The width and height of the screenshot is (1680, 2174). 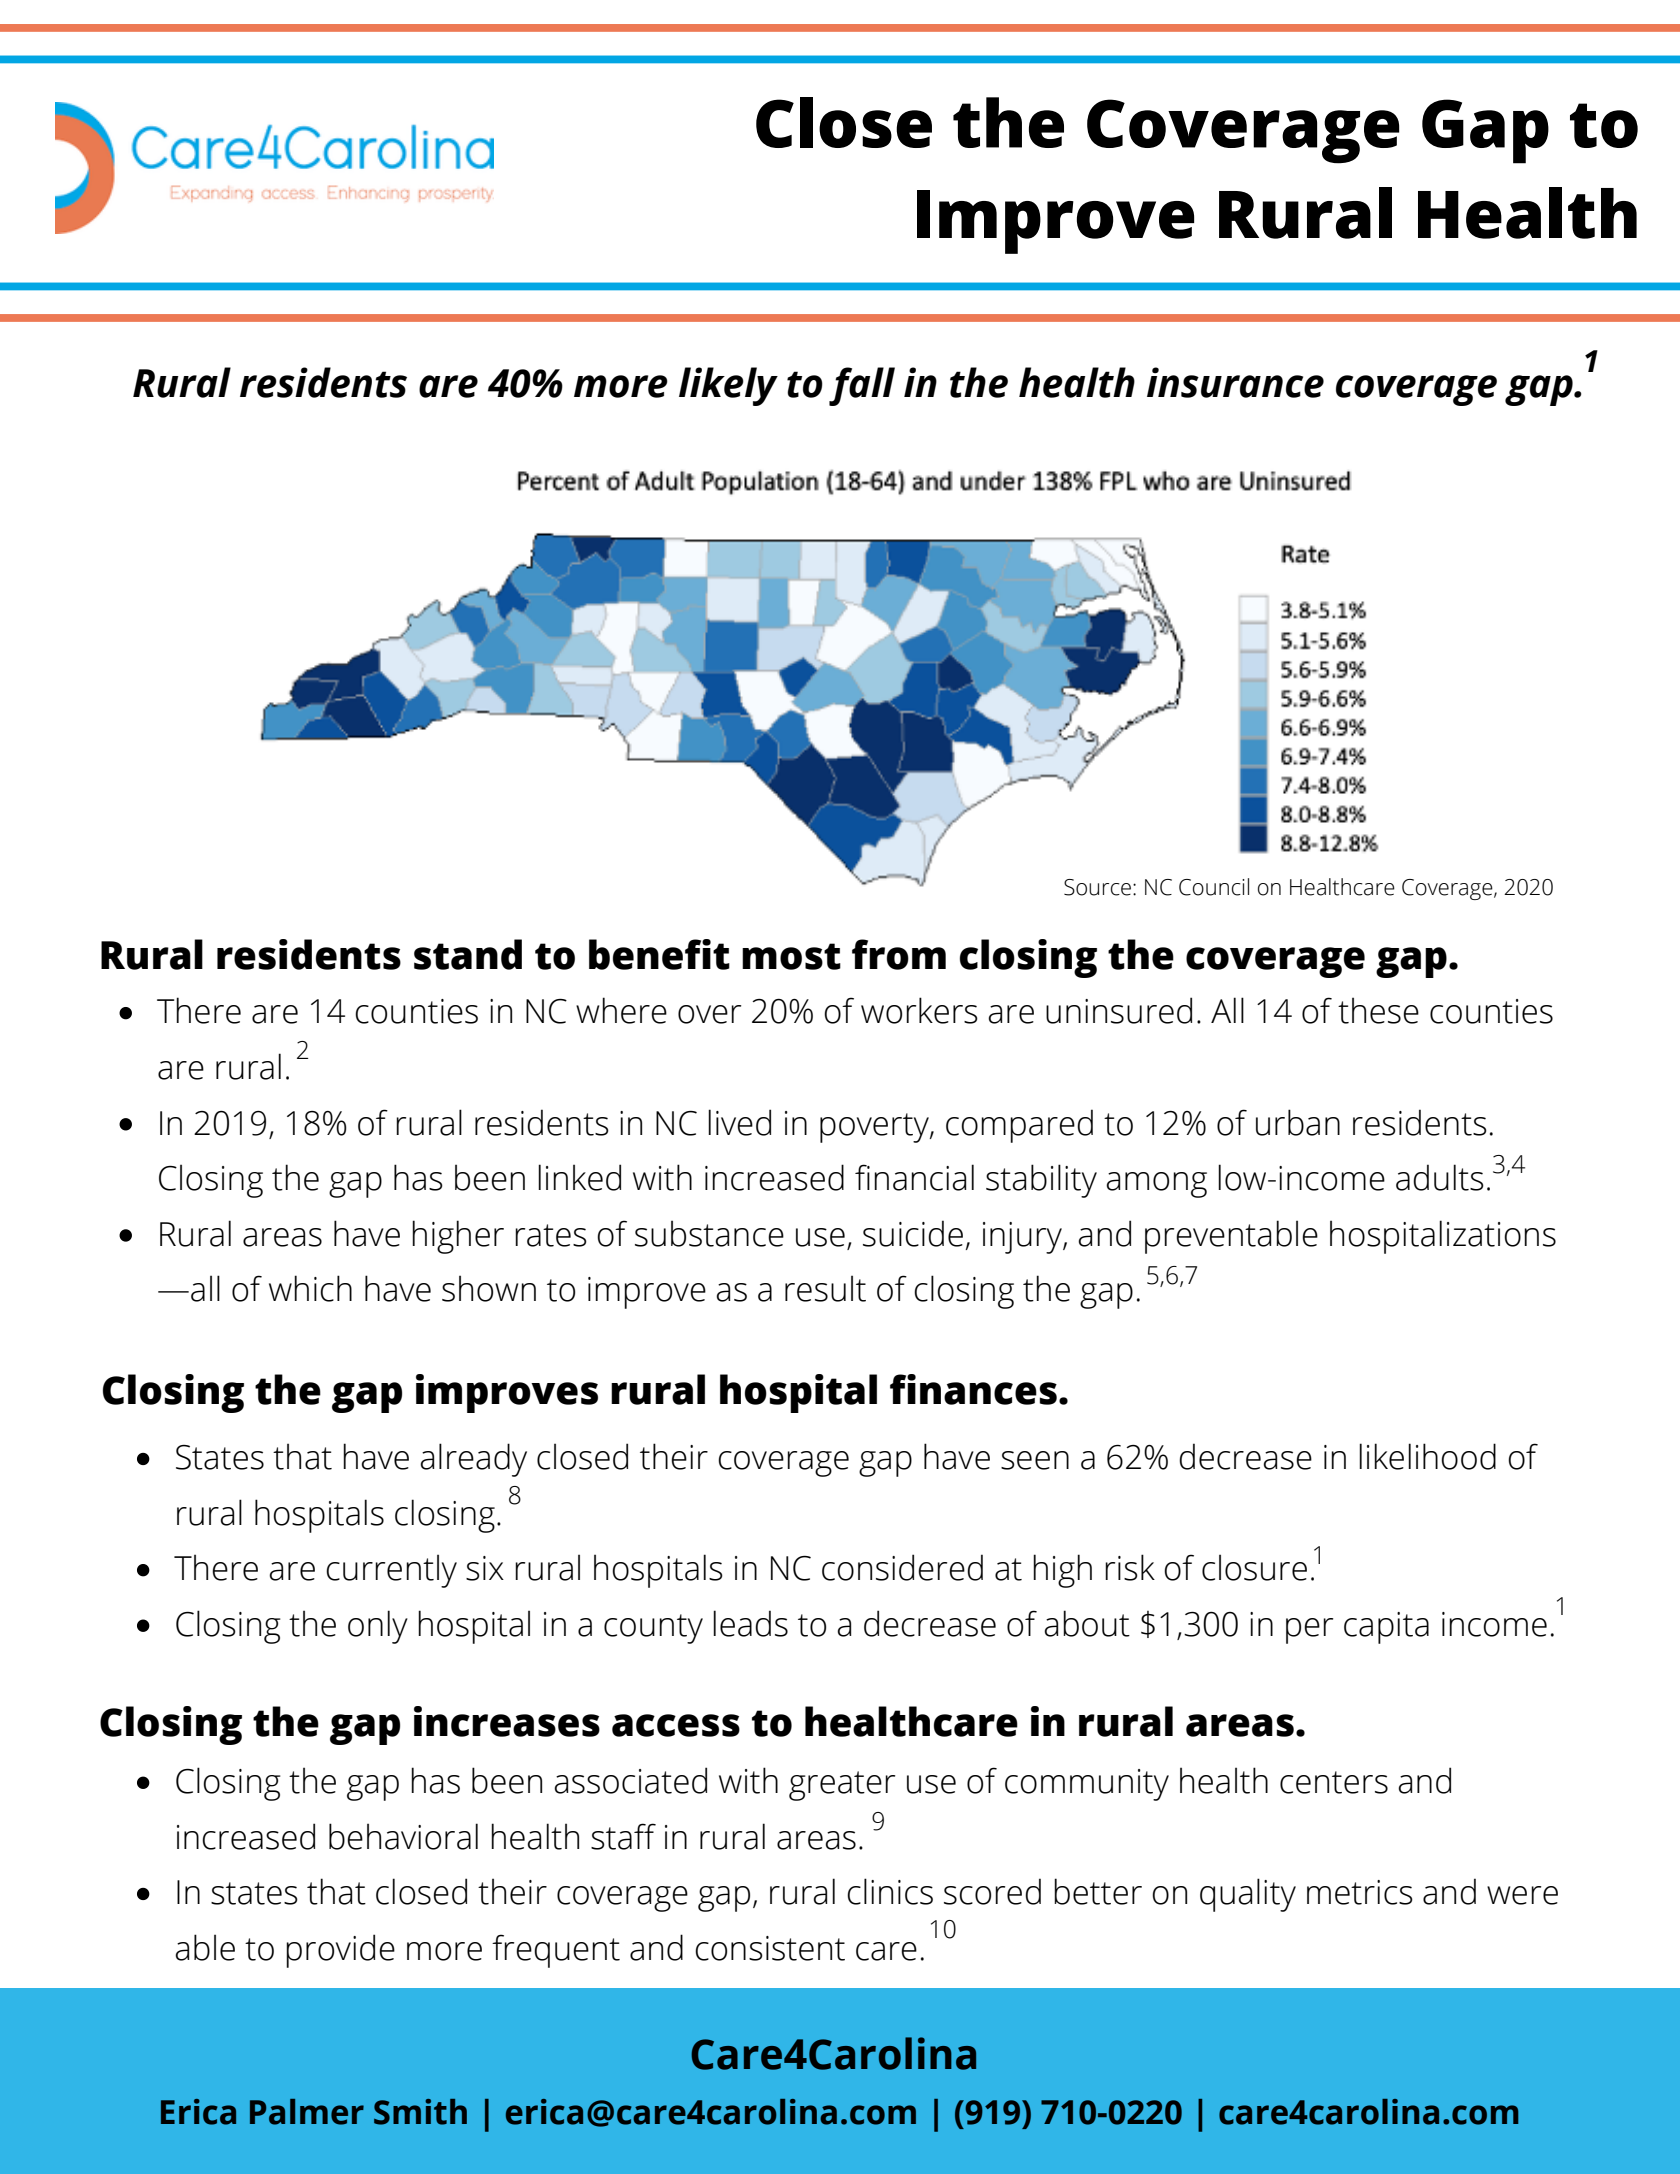 I want to click on Council, so click(x=1214, y=887).
